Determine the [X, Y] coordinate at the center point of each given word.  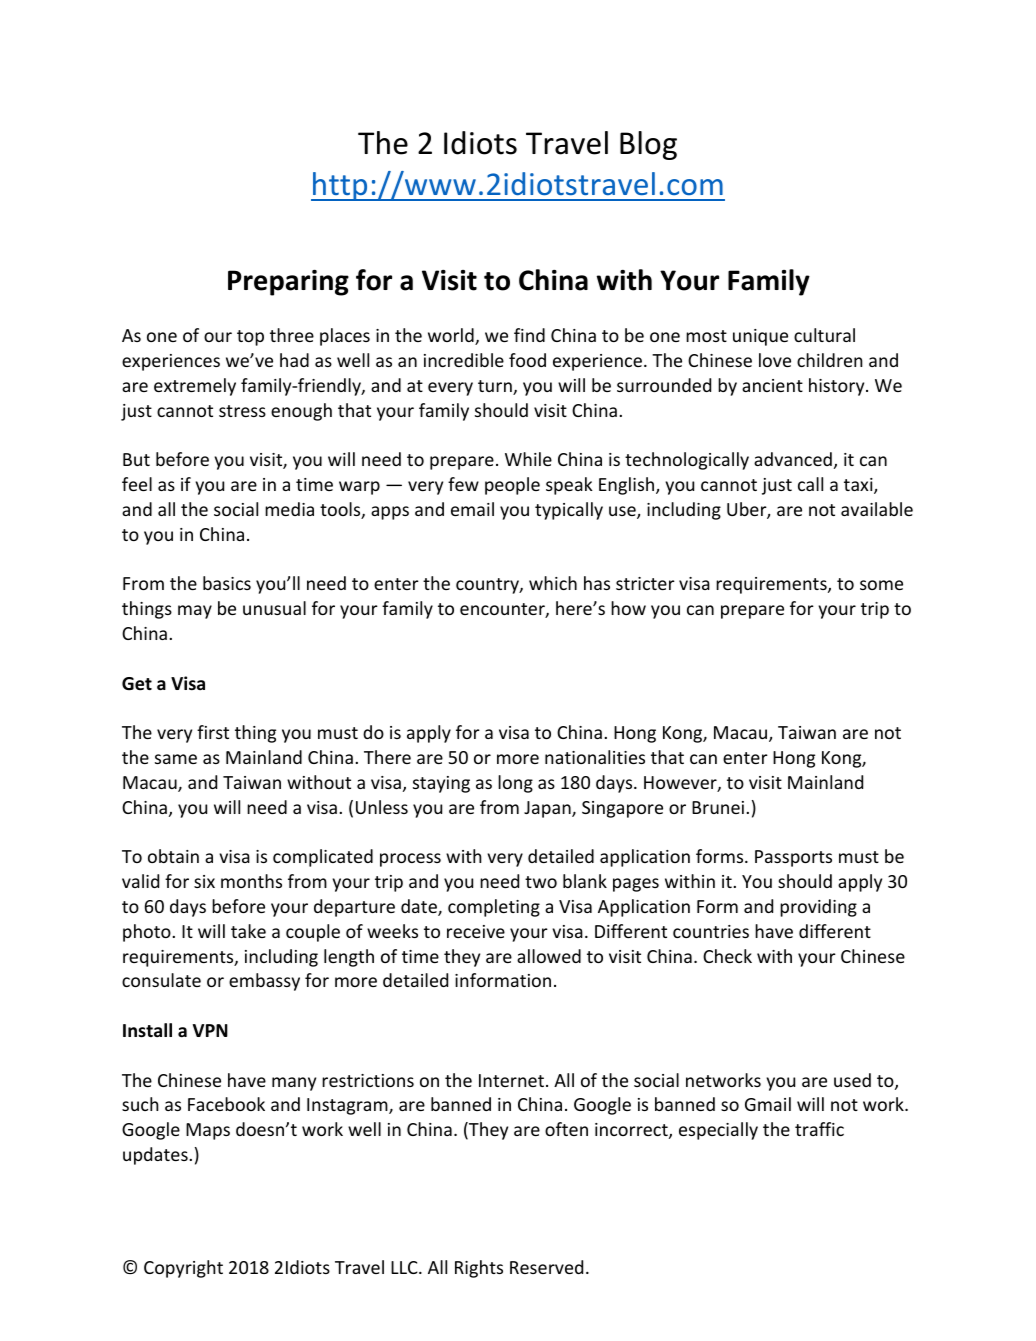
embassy [264, 982]
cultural [824, 335]
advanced [793, 459]
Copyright [183, 1269]
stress [242, 411]
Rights [479, 1269]
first [213, 732]
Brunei [719, 807]
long [515, 784]
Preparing [288, 283]
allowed [549, 956]
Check [727, 956]
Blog [648, 145]
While [528, 459]
